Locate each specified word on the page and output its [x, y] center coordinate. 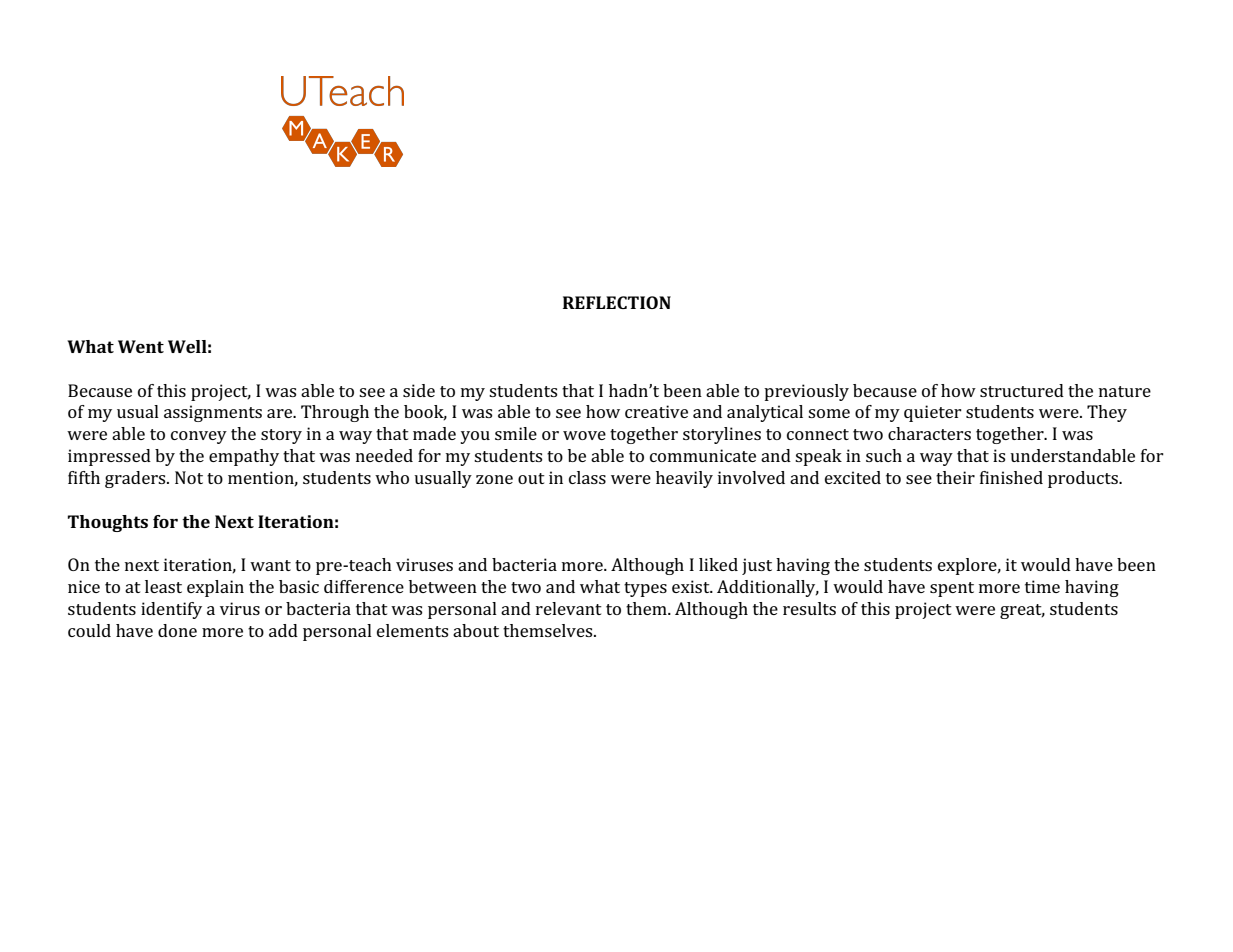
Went [141, 346]
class [587, 477]
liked [718, 564]
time [1042, 586]
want [270, 565]
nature [1125, 391]
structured [1022, 390]
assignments [213, 413]
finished [1011, 477]
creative [656, 411]
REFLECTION [617, 302]
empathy [244, 457]
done [177, 630]
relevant [569, 608]
